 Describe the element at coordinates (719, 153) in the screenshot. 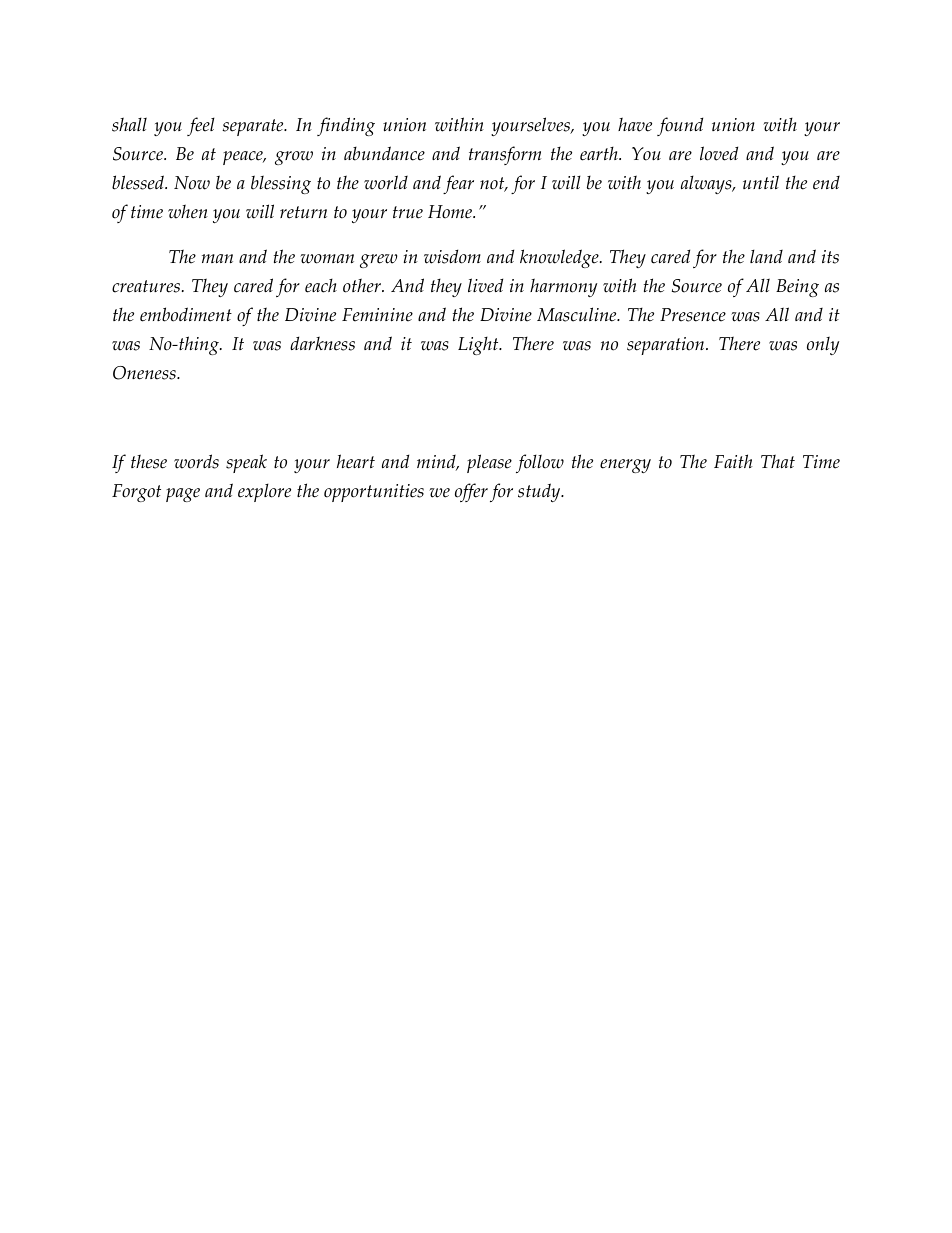

I see `loved` at that location.
